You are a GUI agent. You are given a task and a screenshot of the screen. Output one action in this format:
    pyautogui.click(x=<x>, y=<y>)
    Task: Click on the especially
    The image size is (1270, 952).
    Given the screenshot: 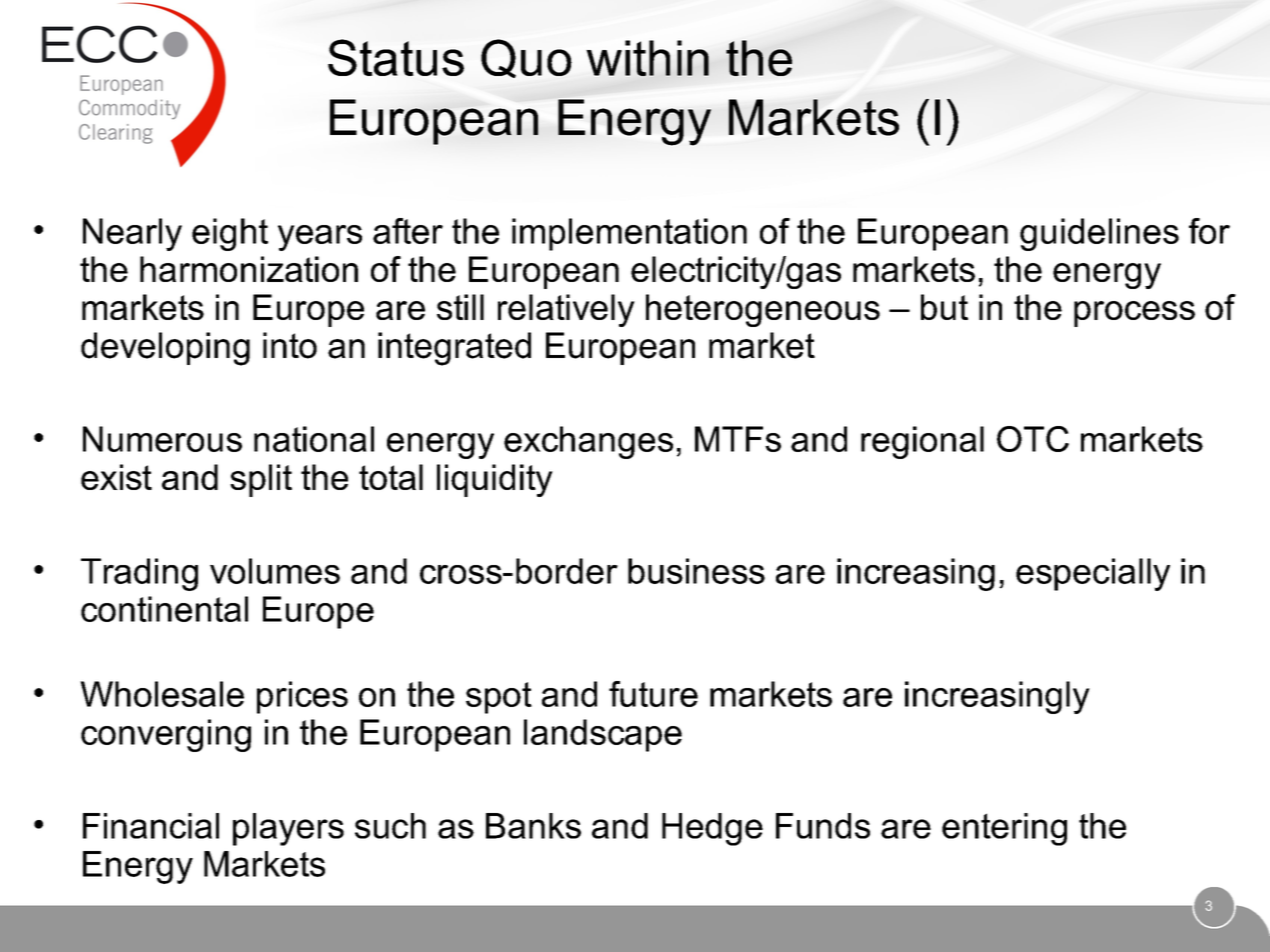 What is the action you would take?
    pyautogui.click(x=1093, y=574)
